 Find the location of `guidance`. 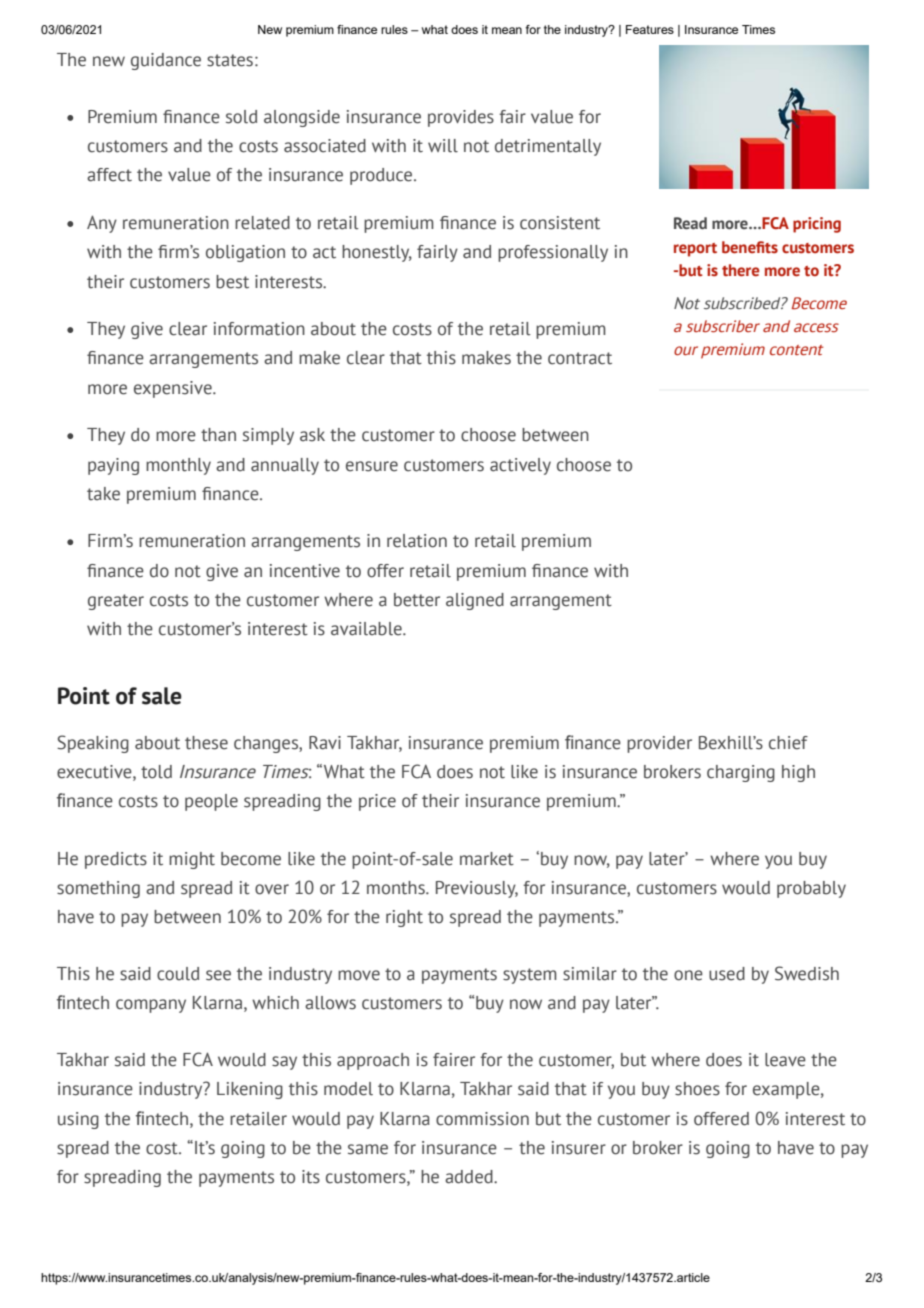

guidance is located at coordinates (166, 61).
